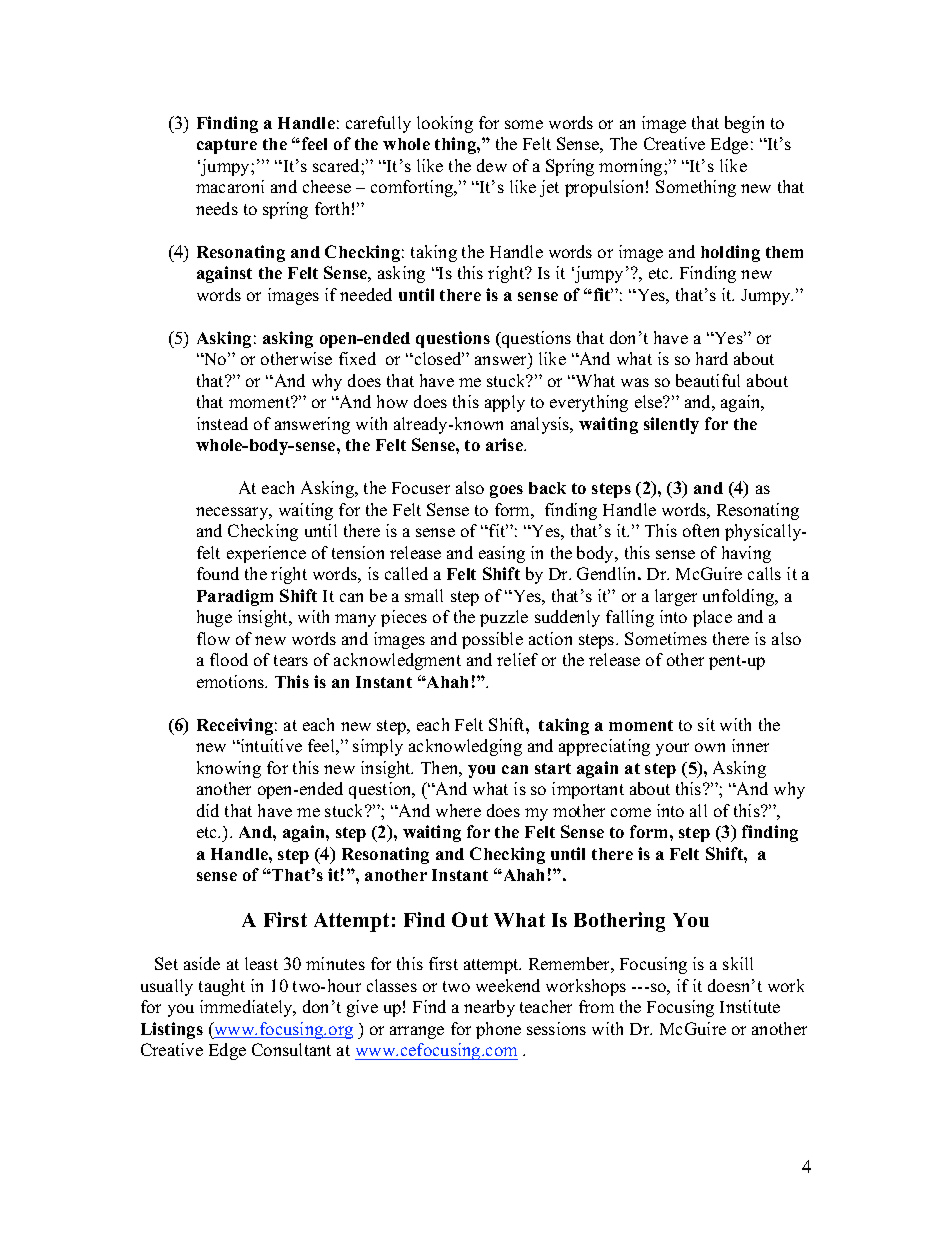 The image size is (952, 1233). Describe the element at coordinates (505, 444) in the image. I see `arise` at that location.
